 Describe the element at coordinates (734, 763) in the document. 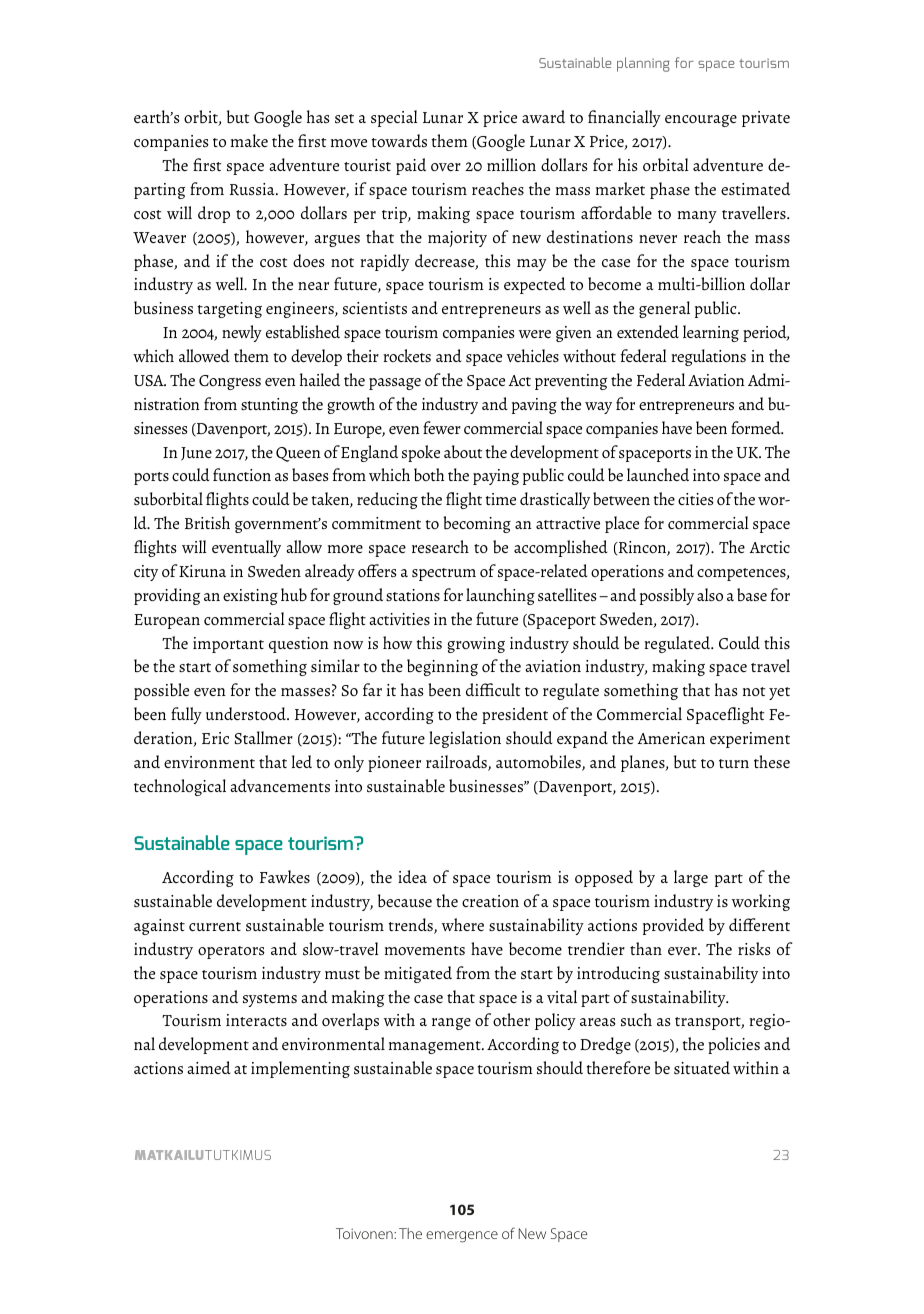

I see `turn` at that location.
